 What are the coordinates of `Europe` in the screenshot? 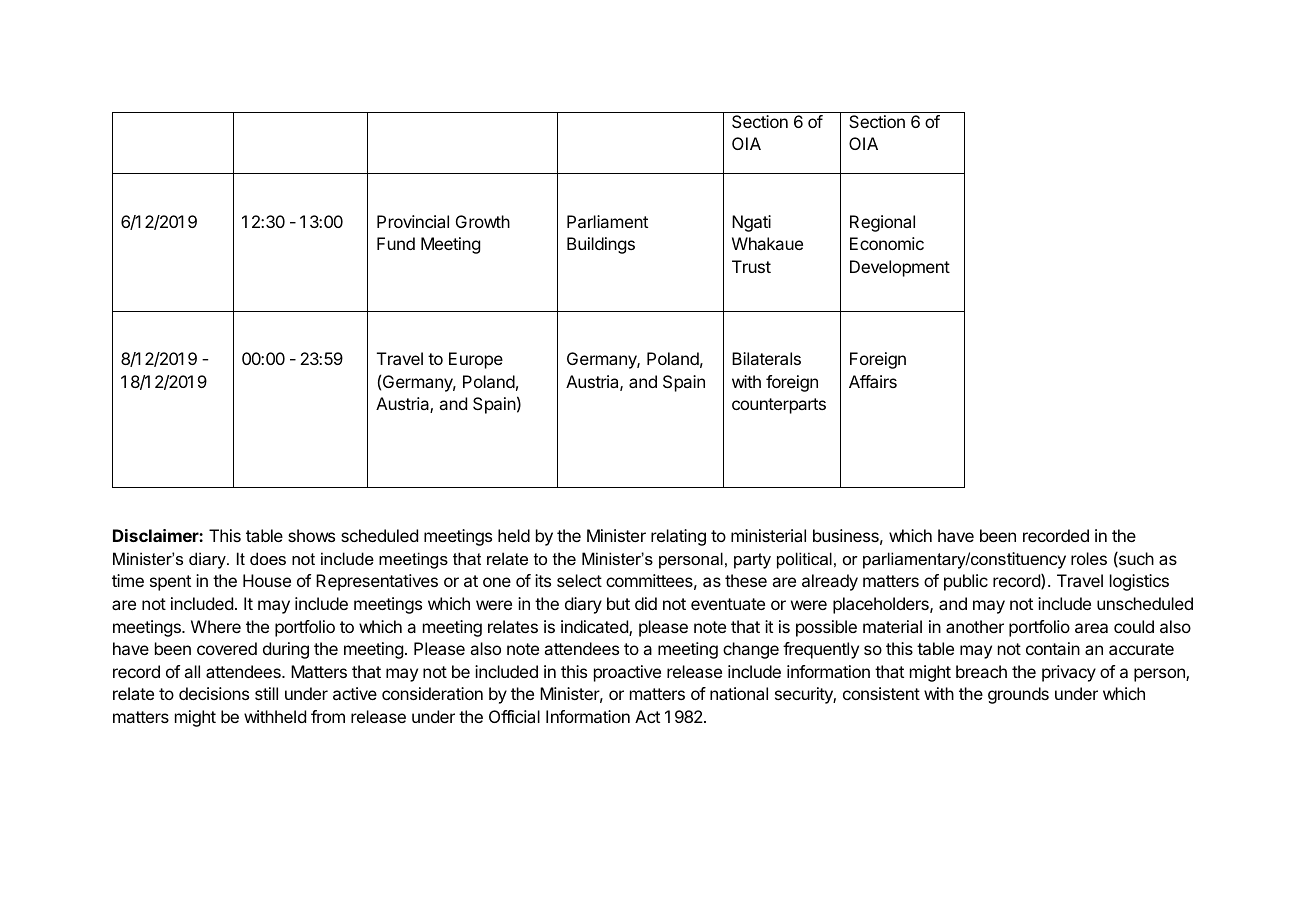 It's located at (476, 360).
